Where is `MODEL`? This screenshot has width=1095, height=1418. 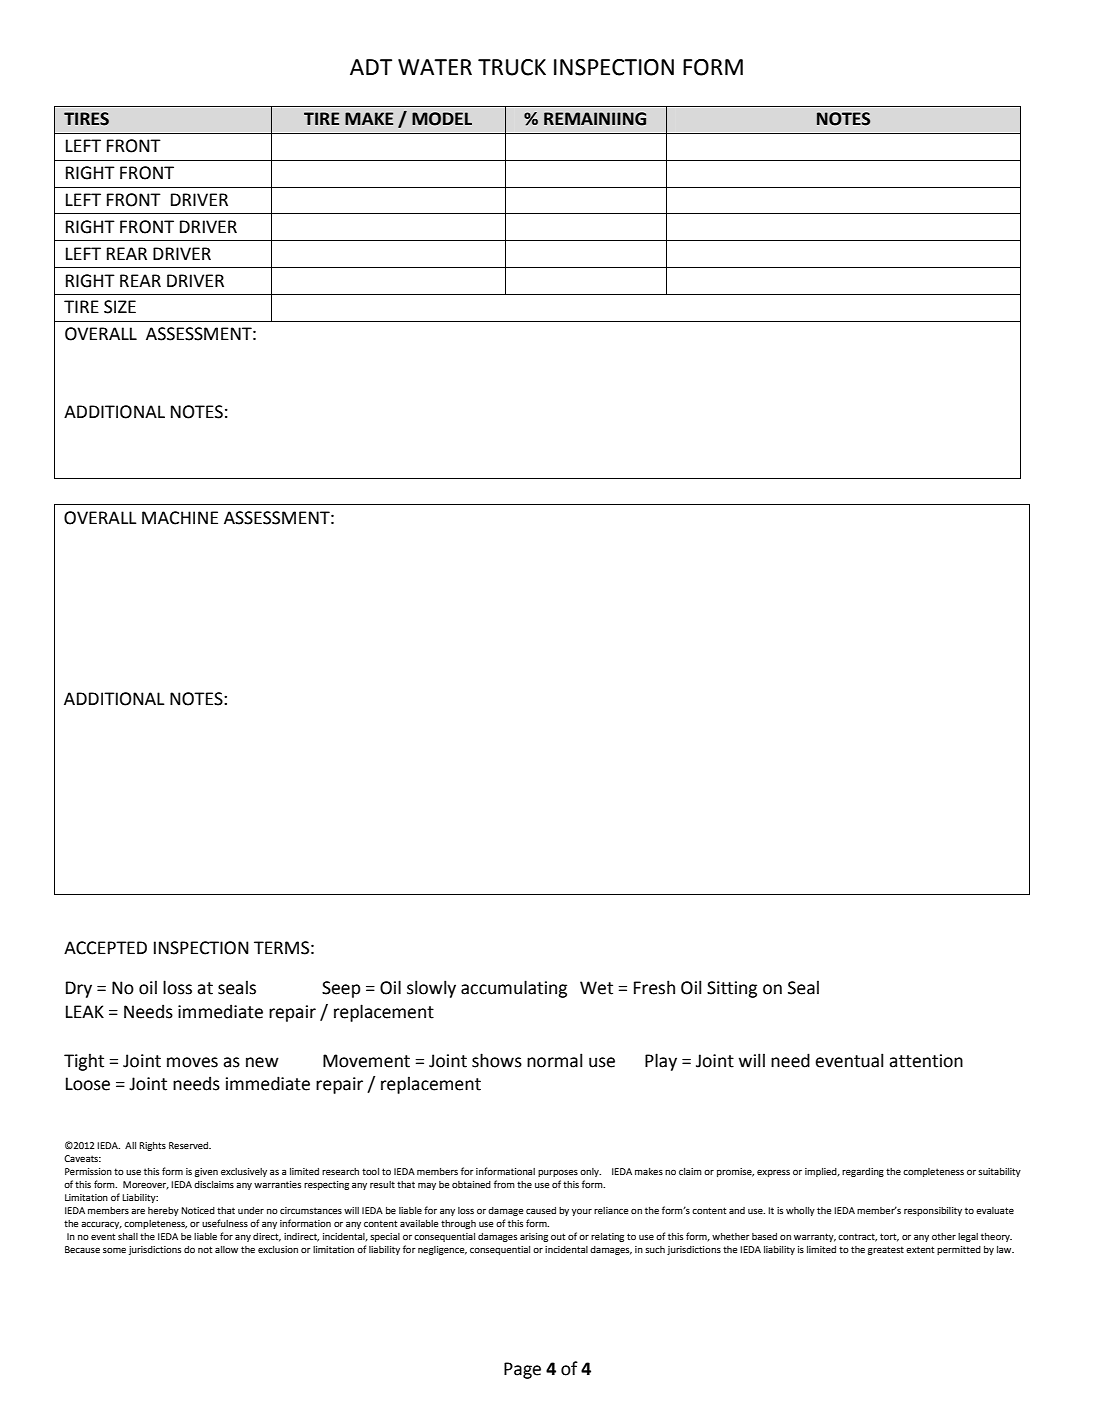
MODEL is located at coordinates (442, 119).
